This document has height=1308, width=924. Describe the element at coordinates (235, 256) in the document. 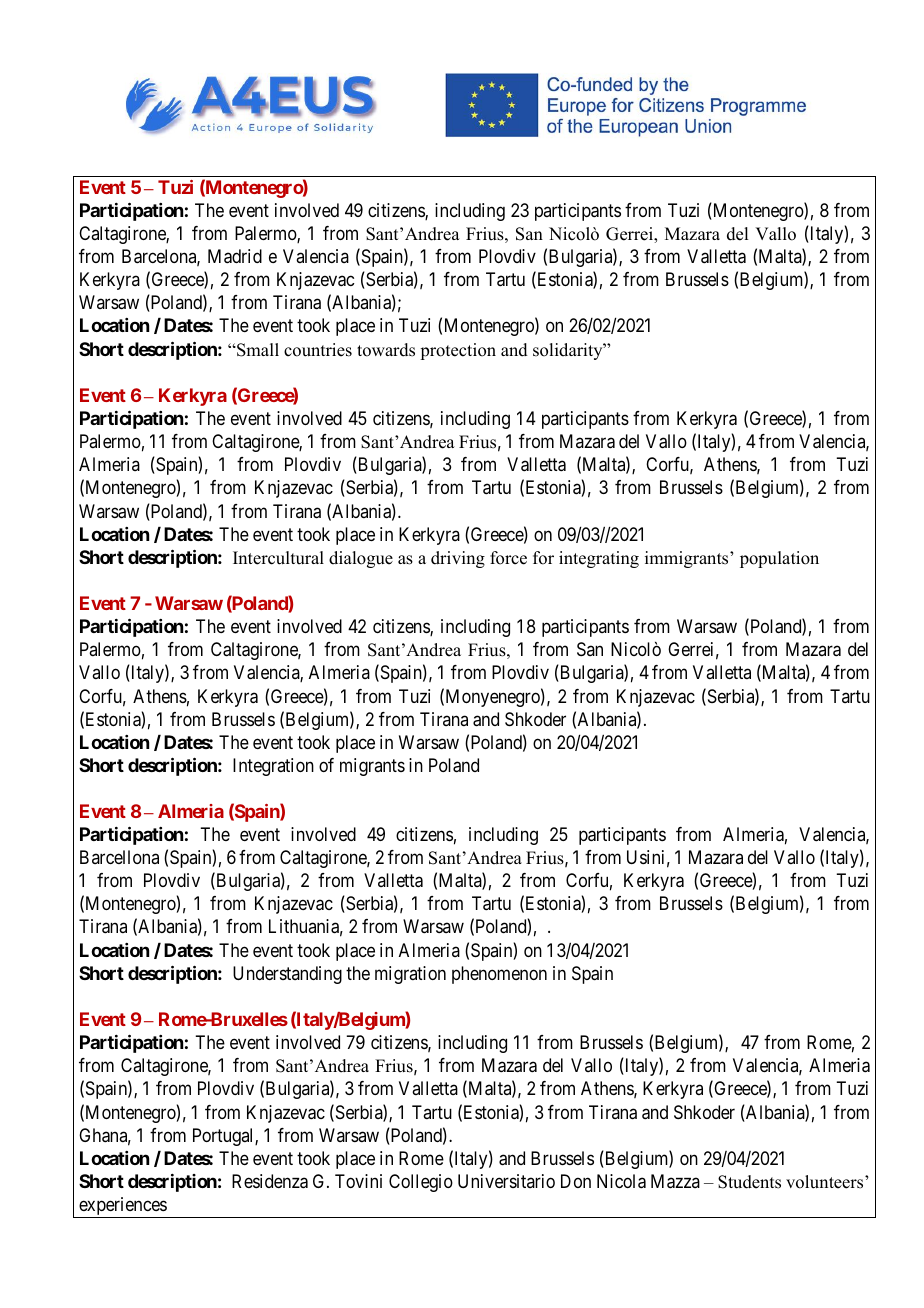

I see `Madrid` at that location.
